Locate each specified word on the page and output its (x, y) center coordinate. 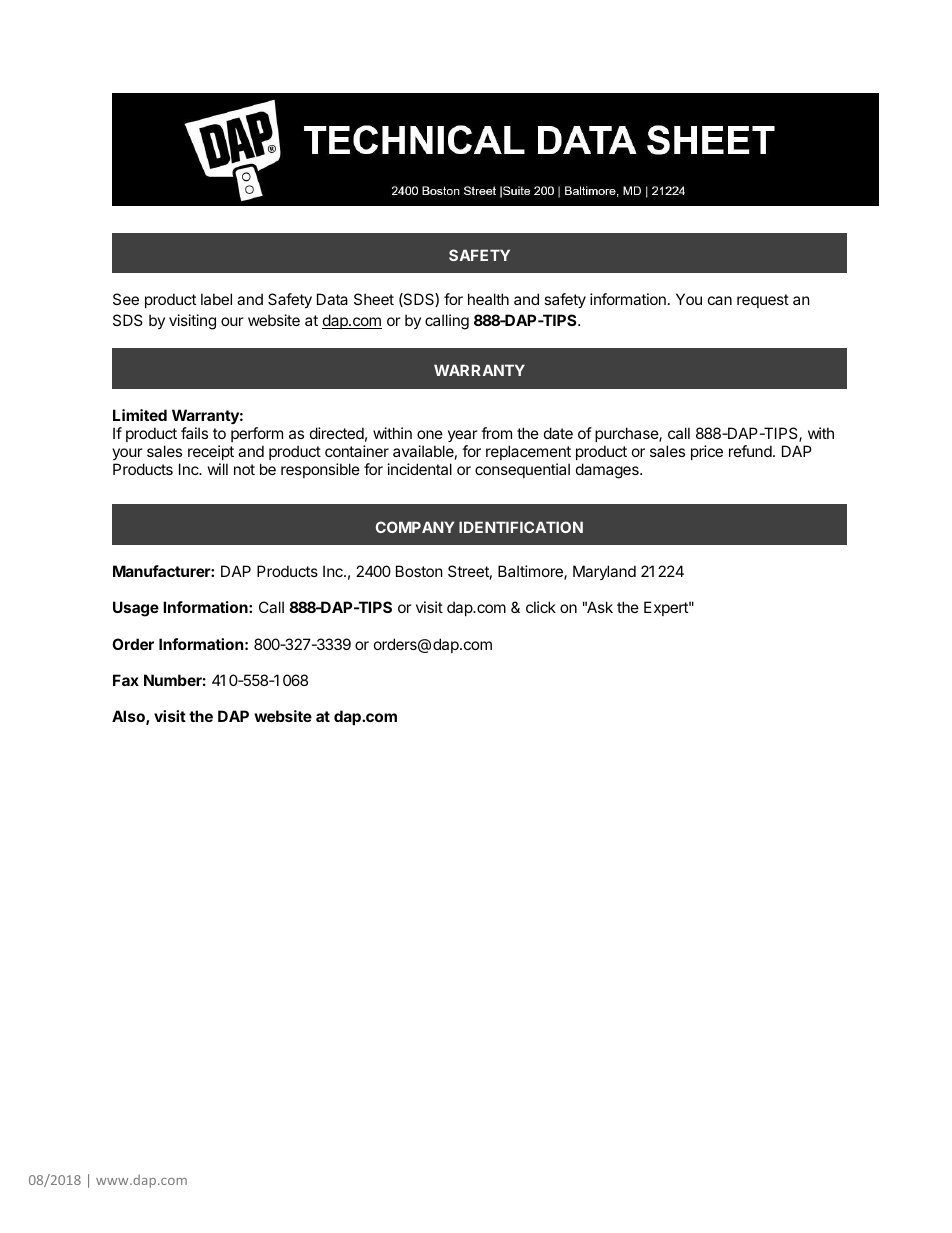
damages (608, 471)
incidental (420, 469)
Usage (136, 609)
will (218, 469)
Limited (140, 415)
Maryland (604, 572)
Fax (126, 680)
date (558, 433)
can (720, 300)
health (488, 299)
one (430, 434)
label (216, 299)
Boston (419, 571)
